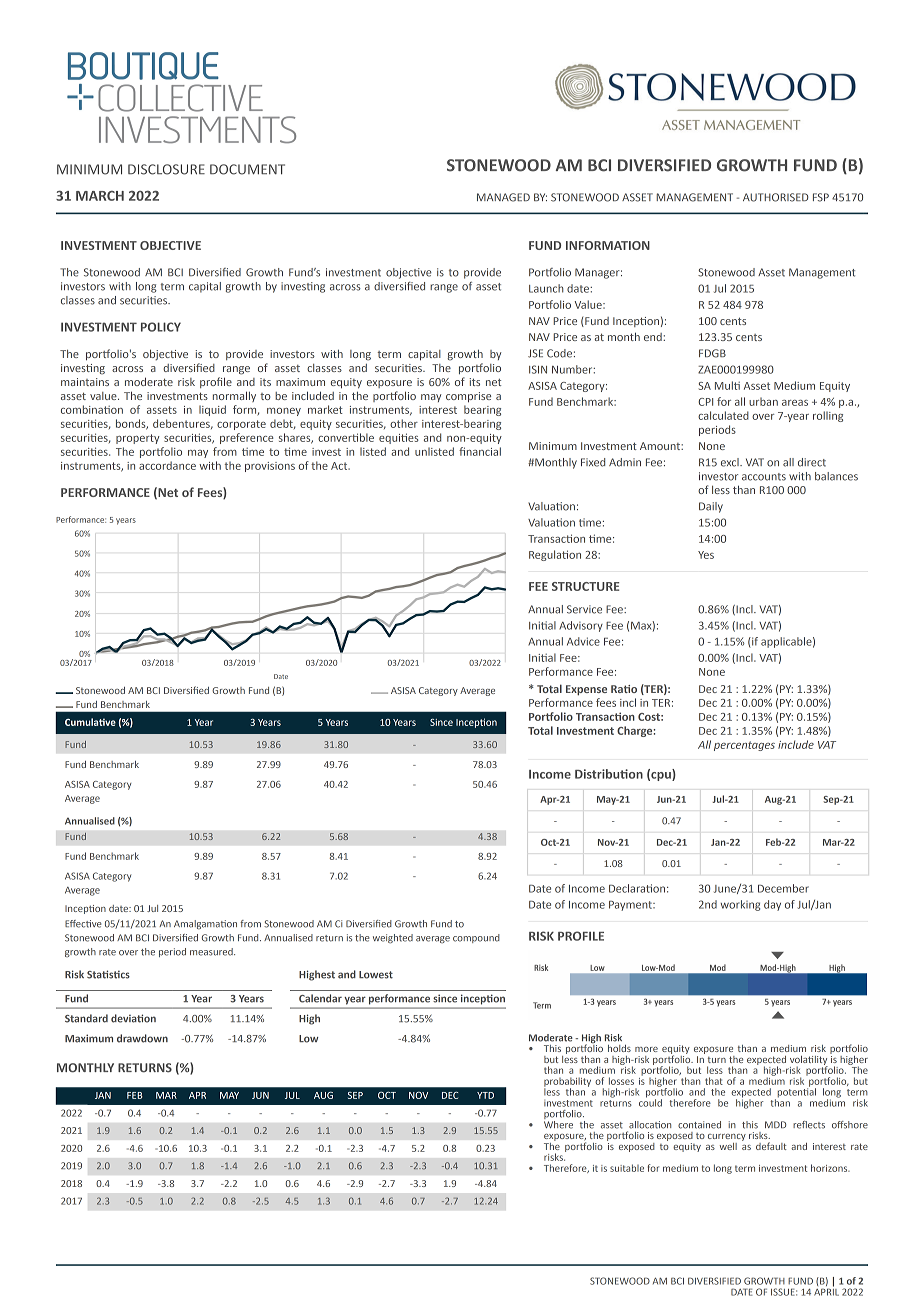 The image size is (924, 1308). What do you see at coordinates (706, 555) in the document?
I see `Yes` at bounding box center [706, 555].
